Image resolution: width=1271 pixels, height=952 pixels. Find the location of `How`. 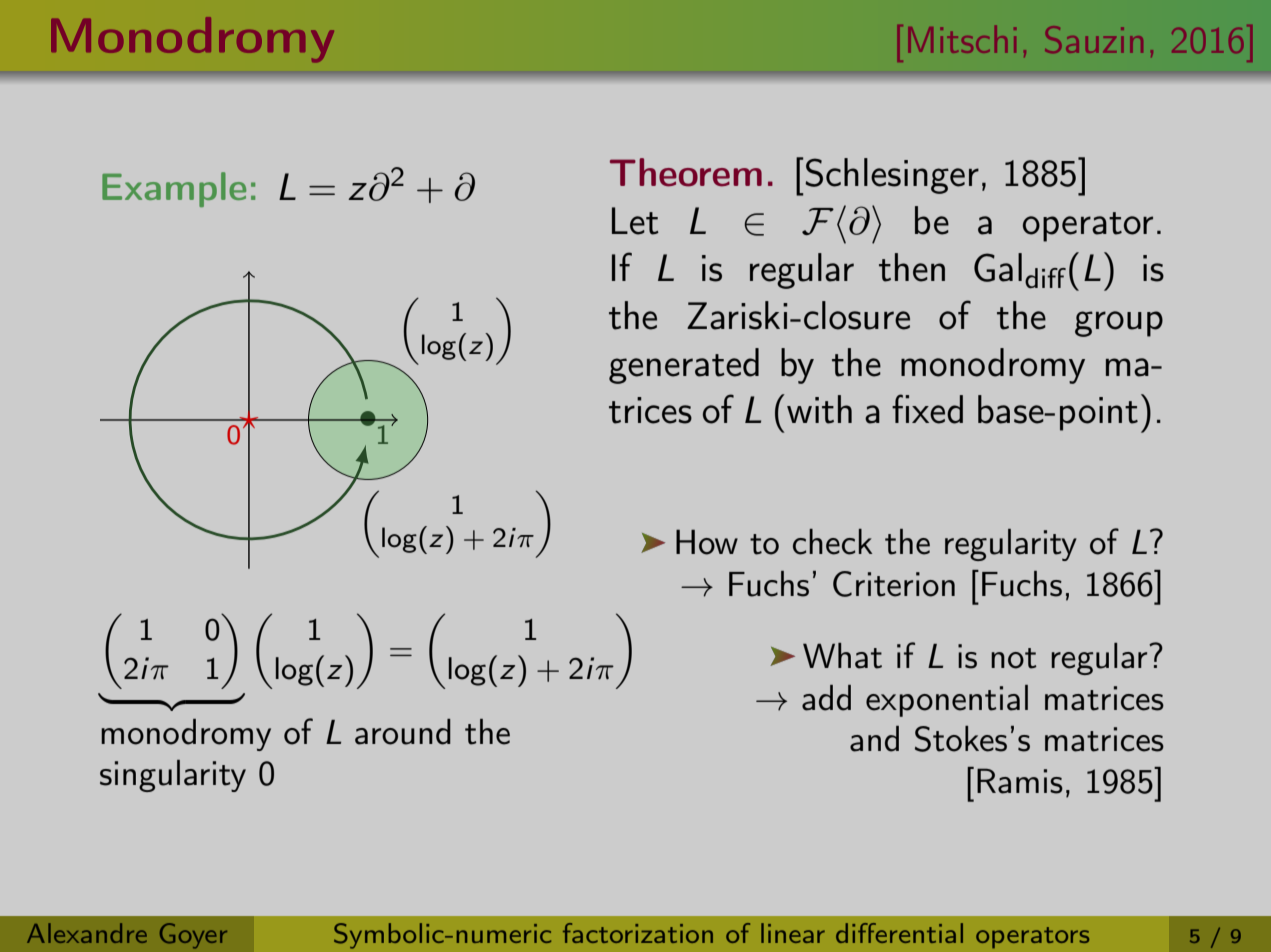

How is located at coordinates (707, 542).
